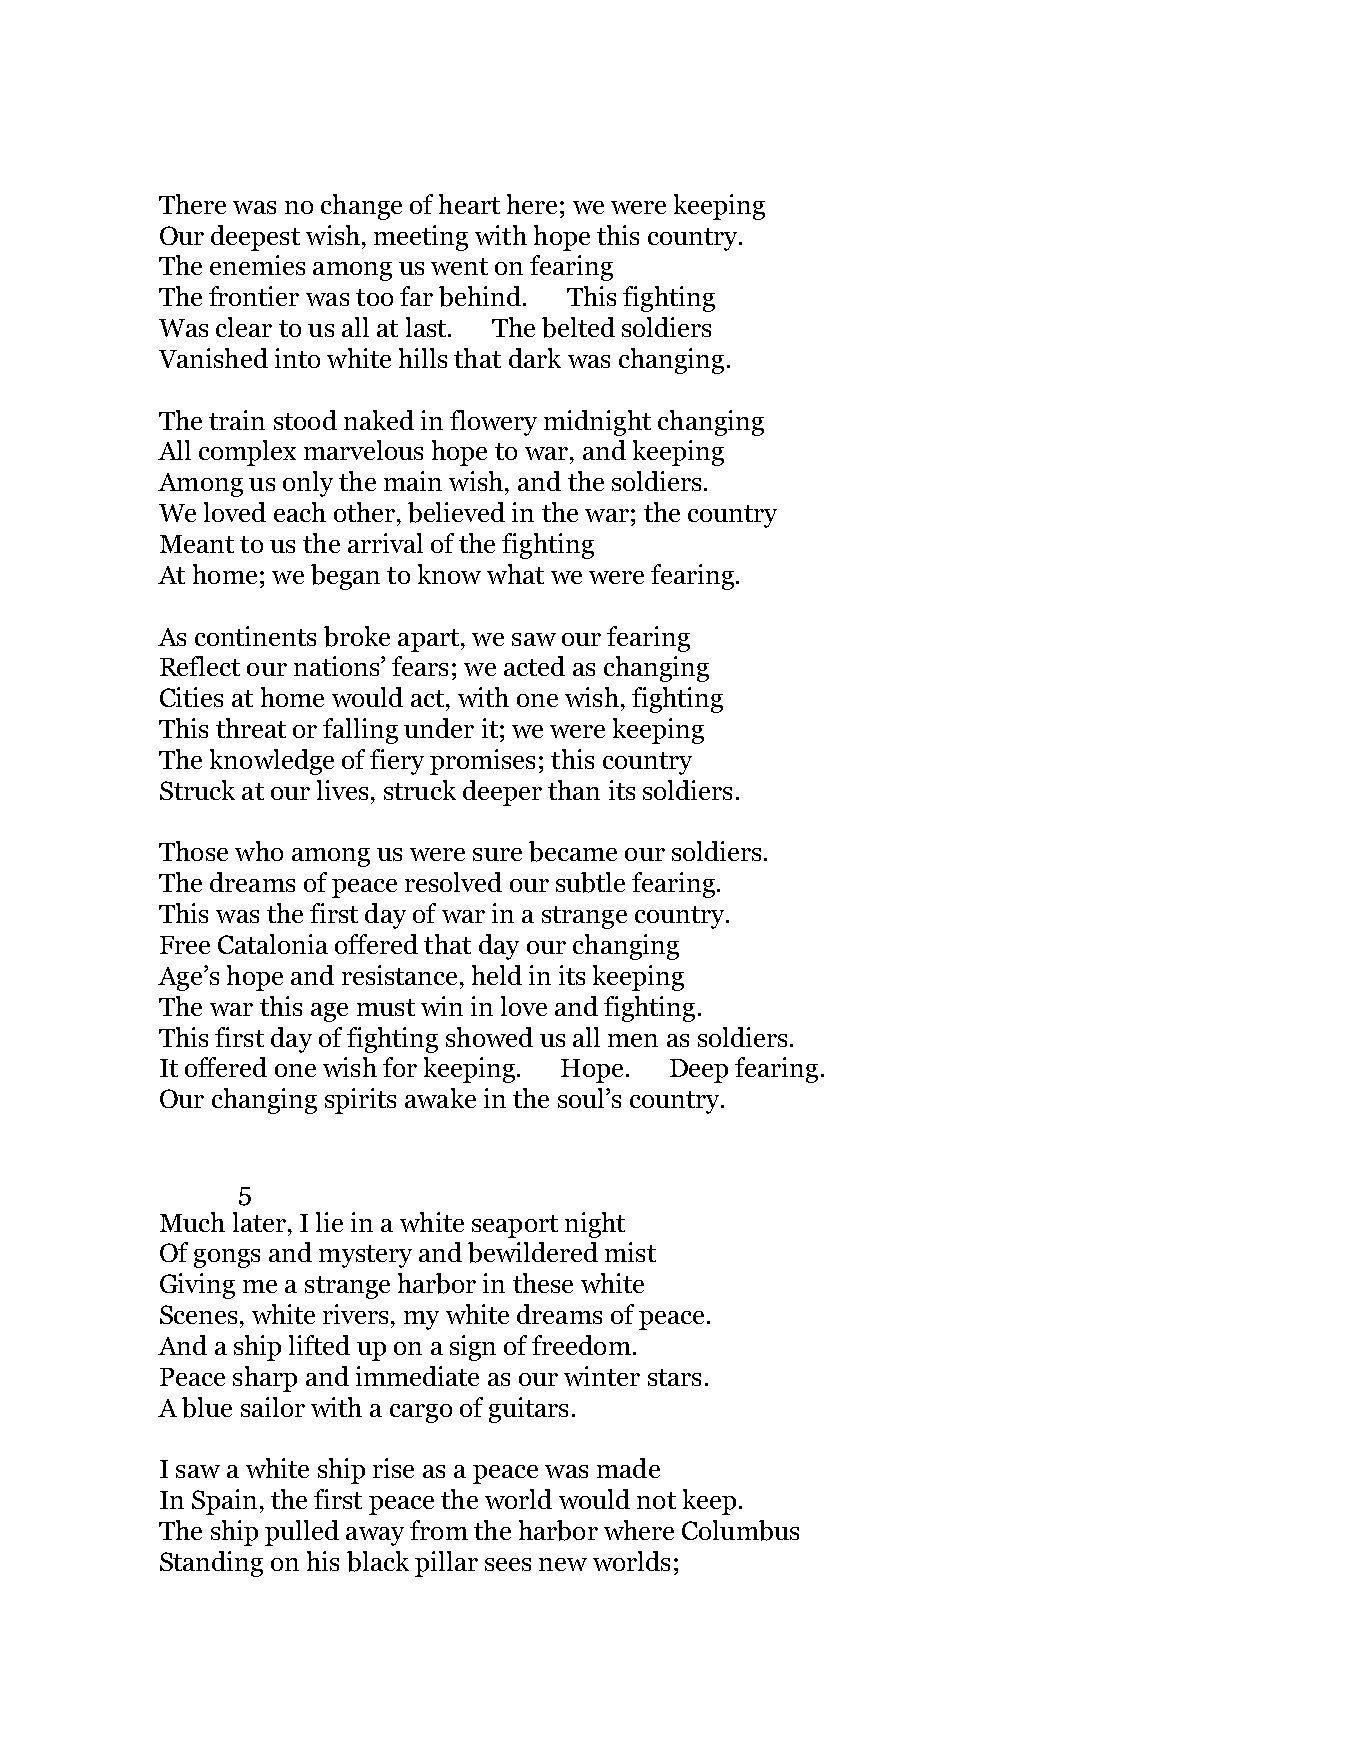  I want to click on went, so click(459, 266).
